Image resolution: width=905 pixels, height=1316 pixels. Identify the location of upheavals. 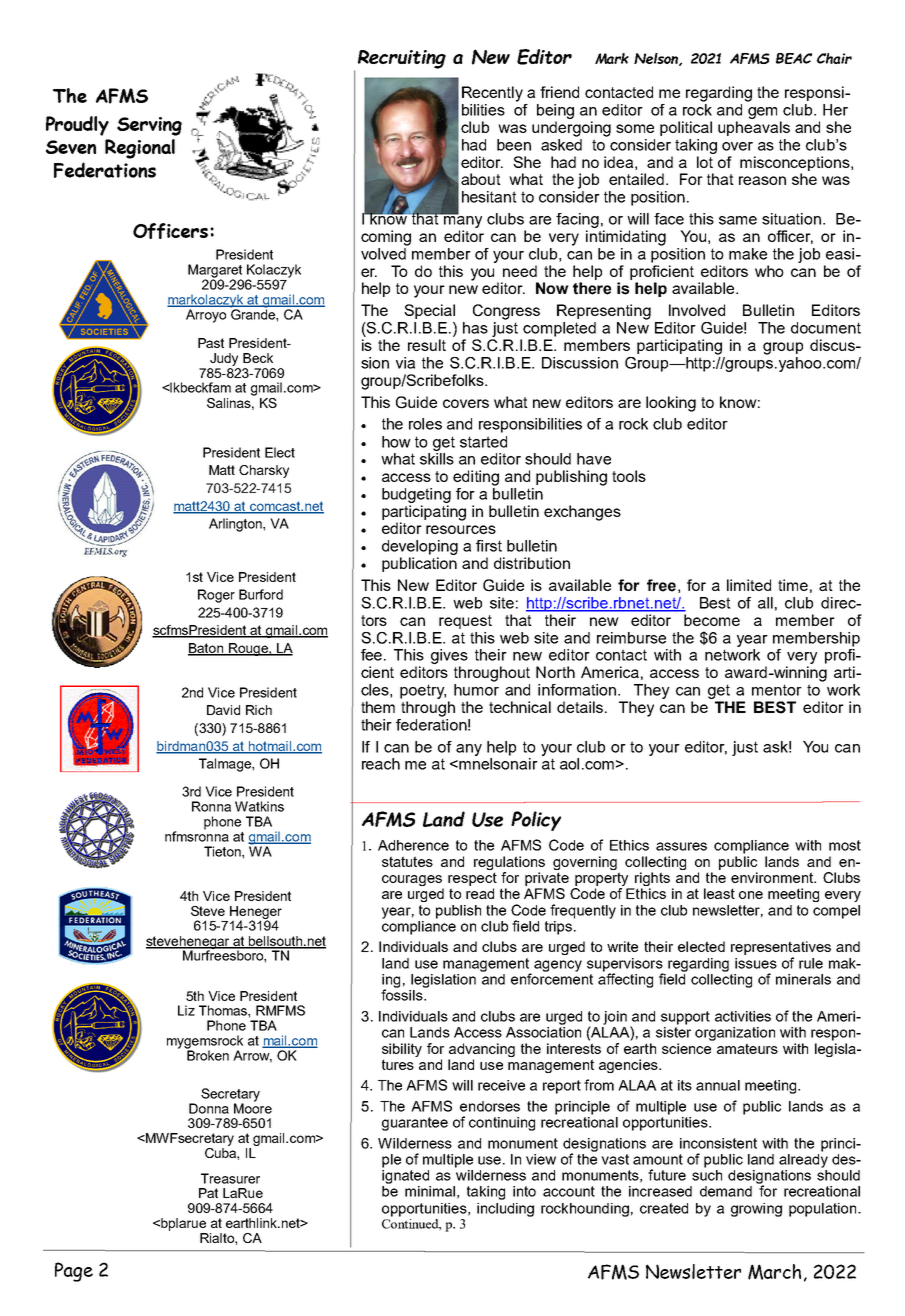
(754, 128).
